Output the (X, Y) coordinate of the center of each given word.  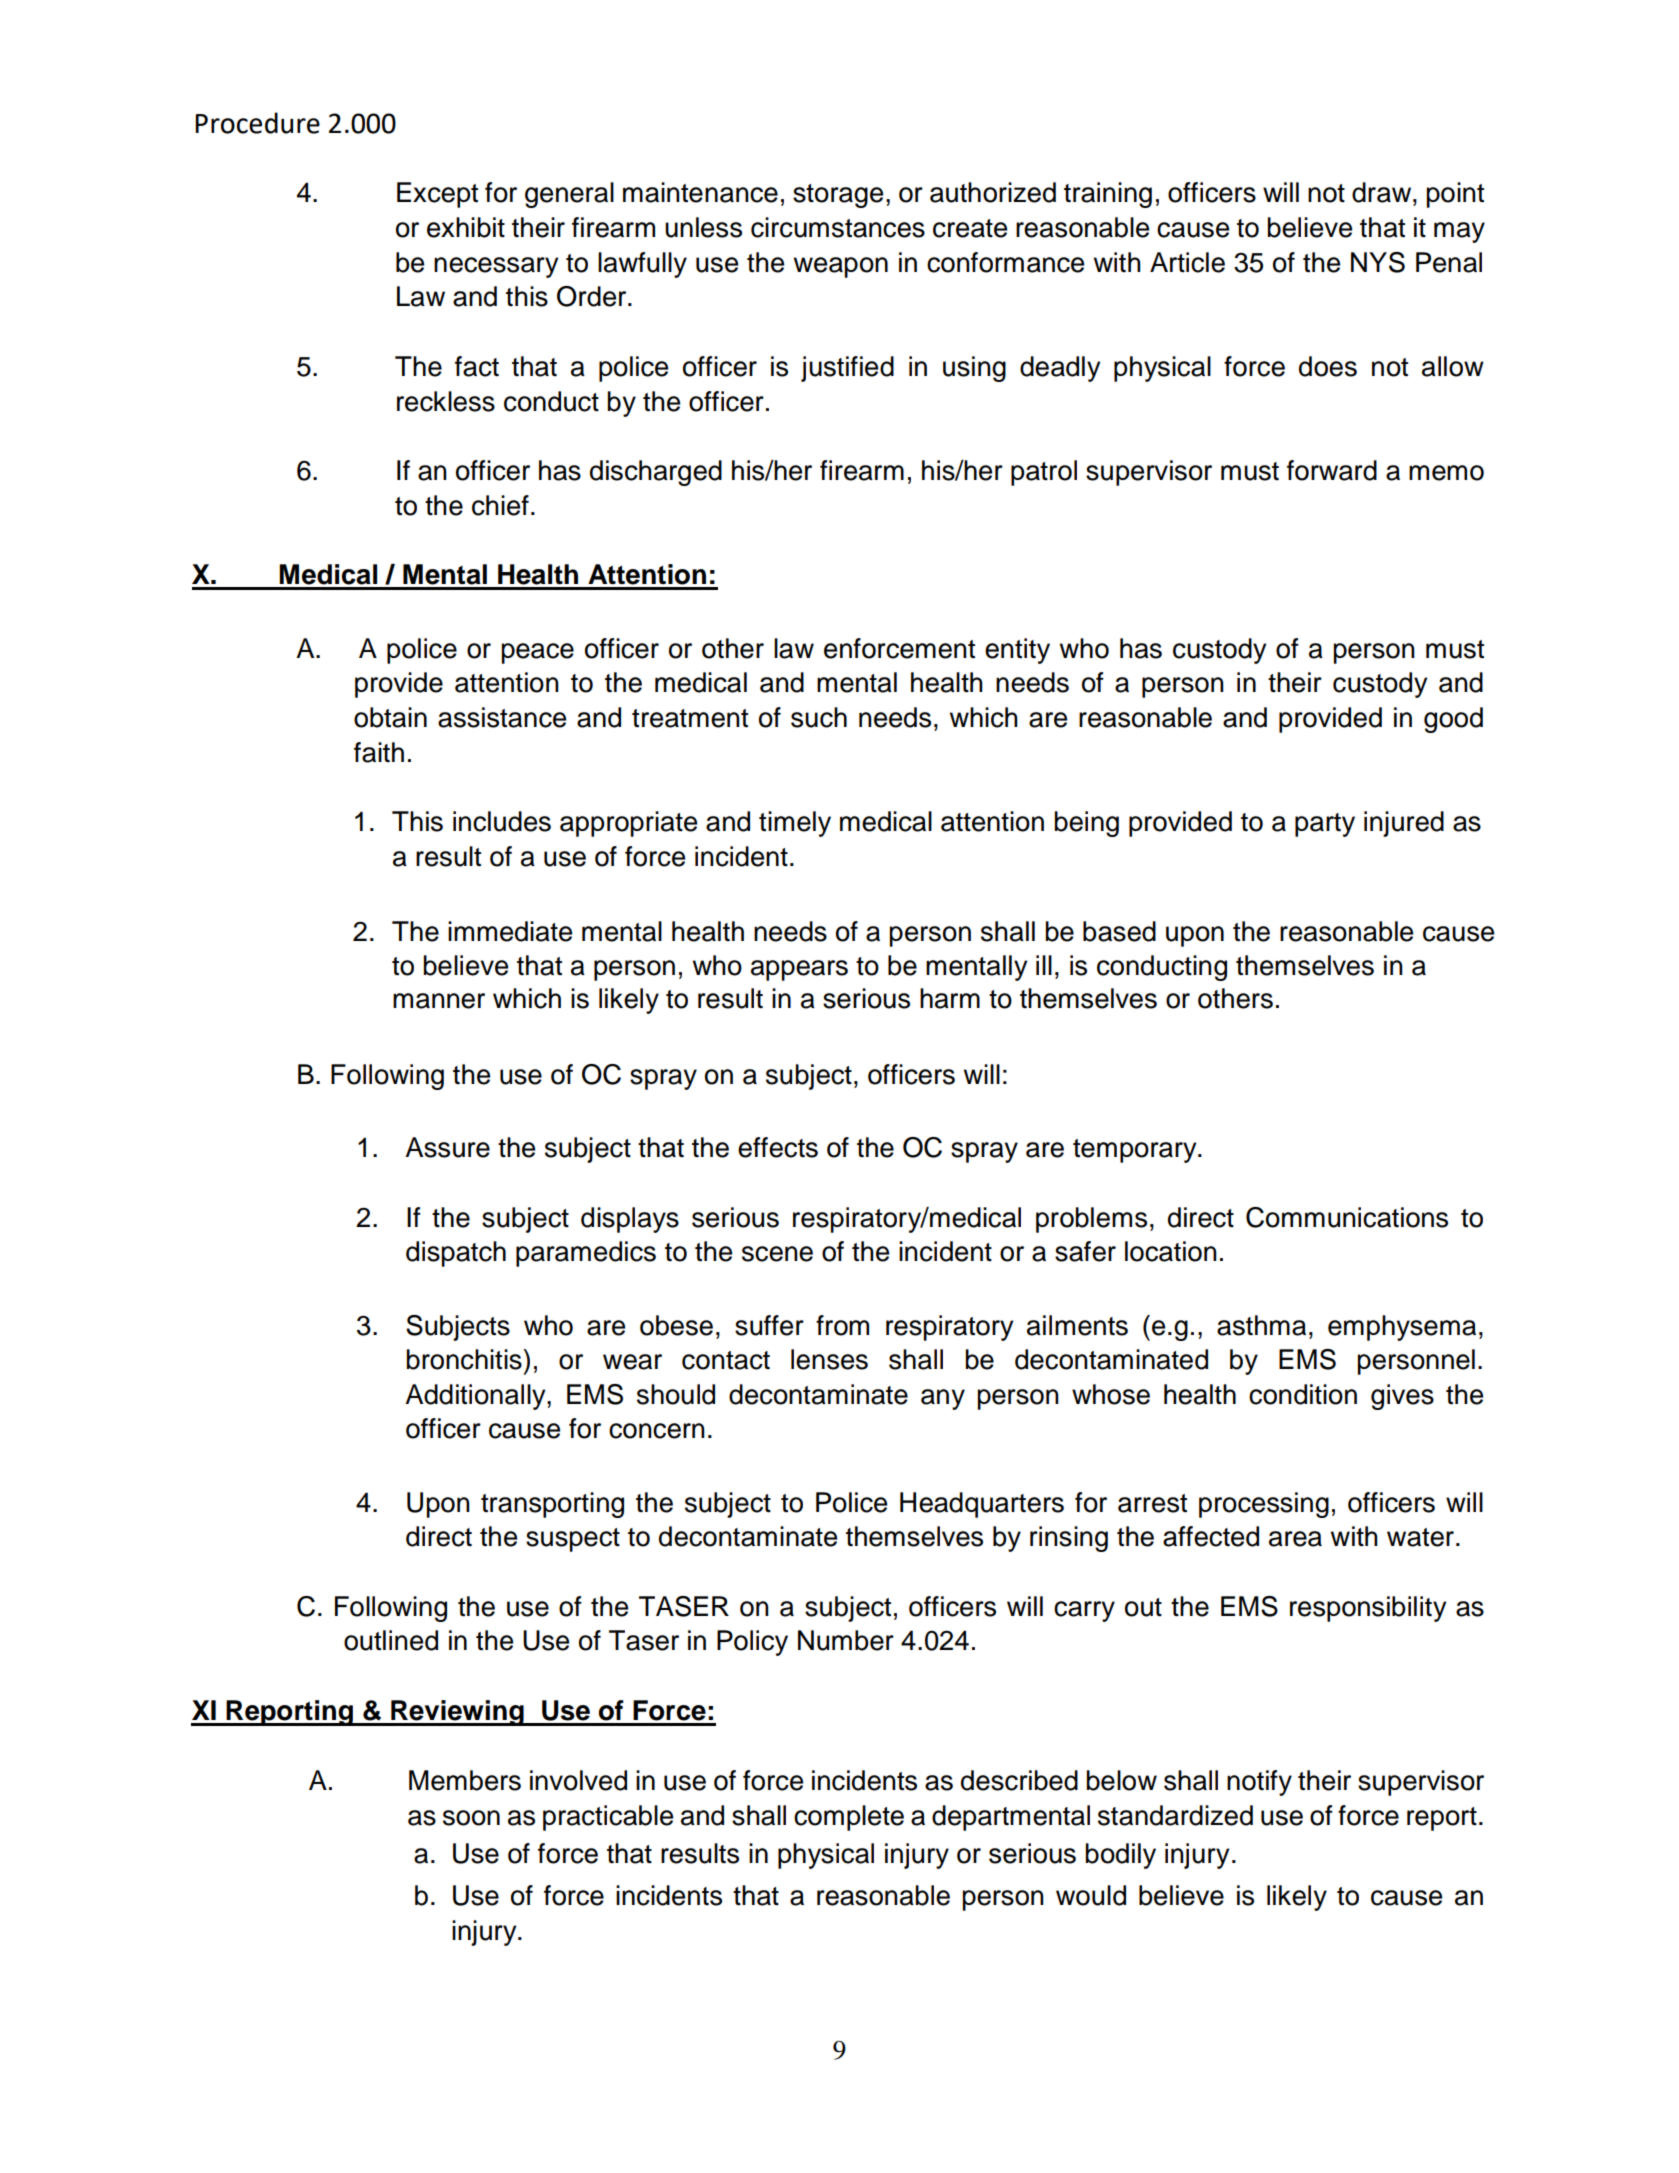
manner (439, 1001)
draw (1383, 192)
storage (838, 196)
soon (471, 1818)
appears (799, 970)
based (1119, 931)
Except (437, 195)
